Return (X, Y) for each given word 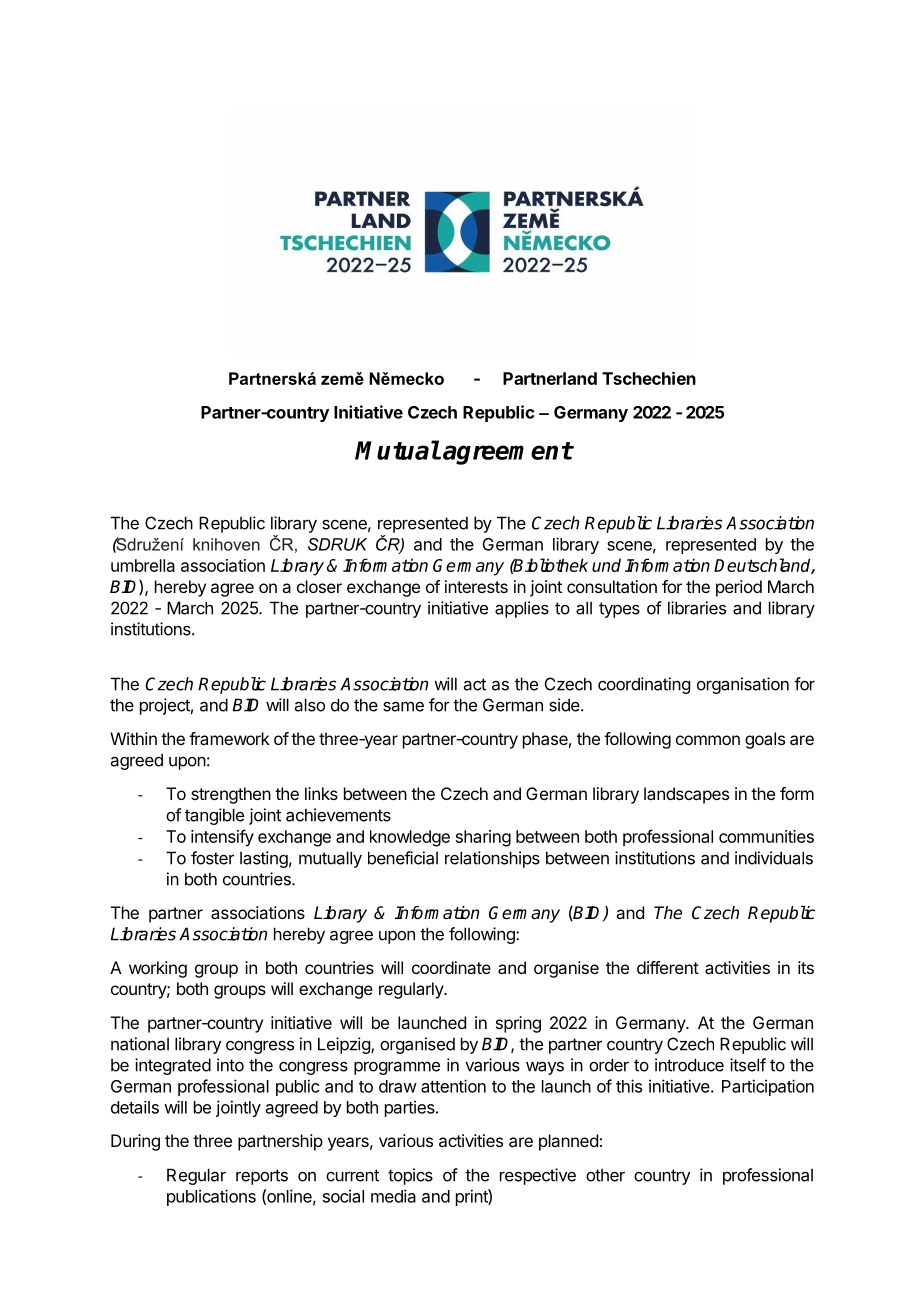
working (158, 969)
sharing (483, 838)
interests (476, 586)
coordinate (451, 967)
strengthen (231, 795)
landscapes (686, 795)
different (668, 967)
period (739, 588)
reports (262, 1177)
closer (319, 586)
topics (410, 1176)
